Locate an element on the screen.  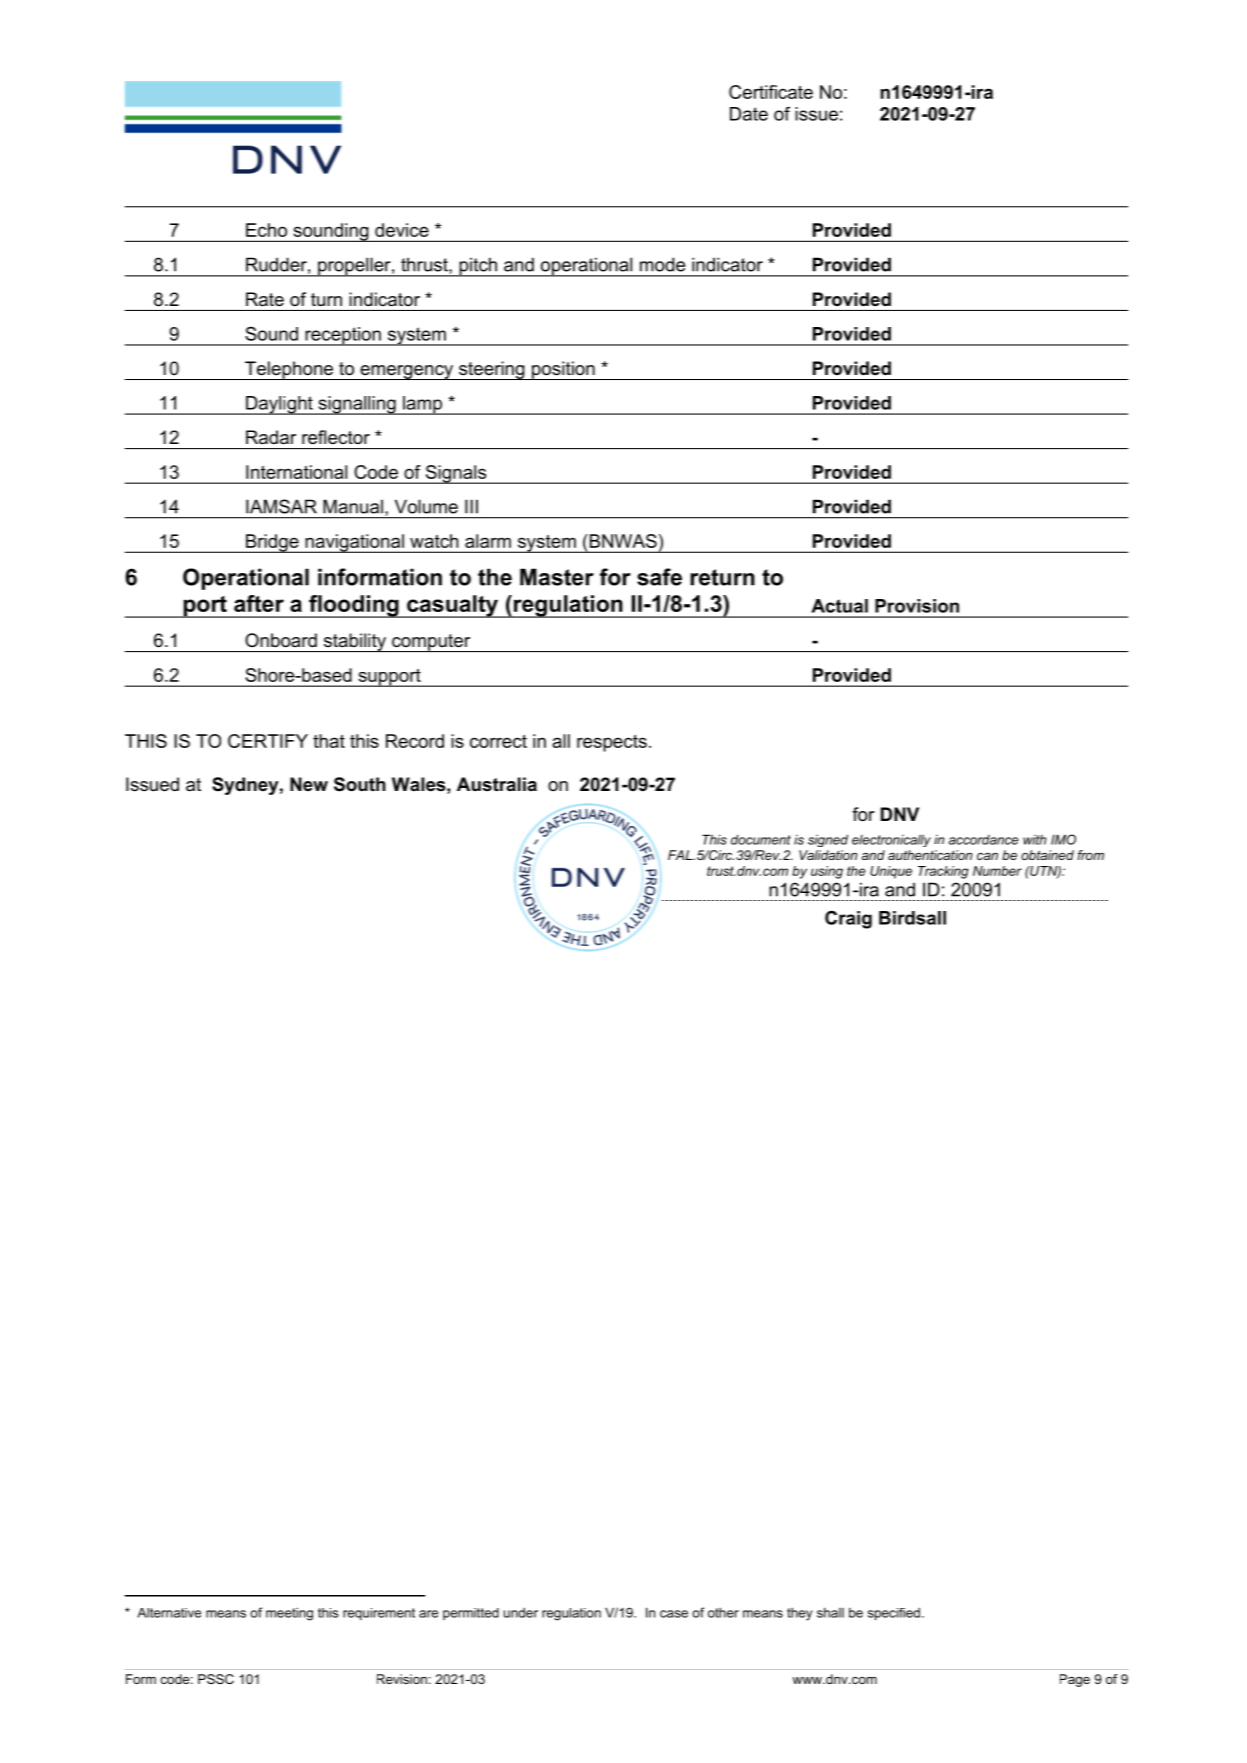
meeting is located at coordinates (289, 1614).
